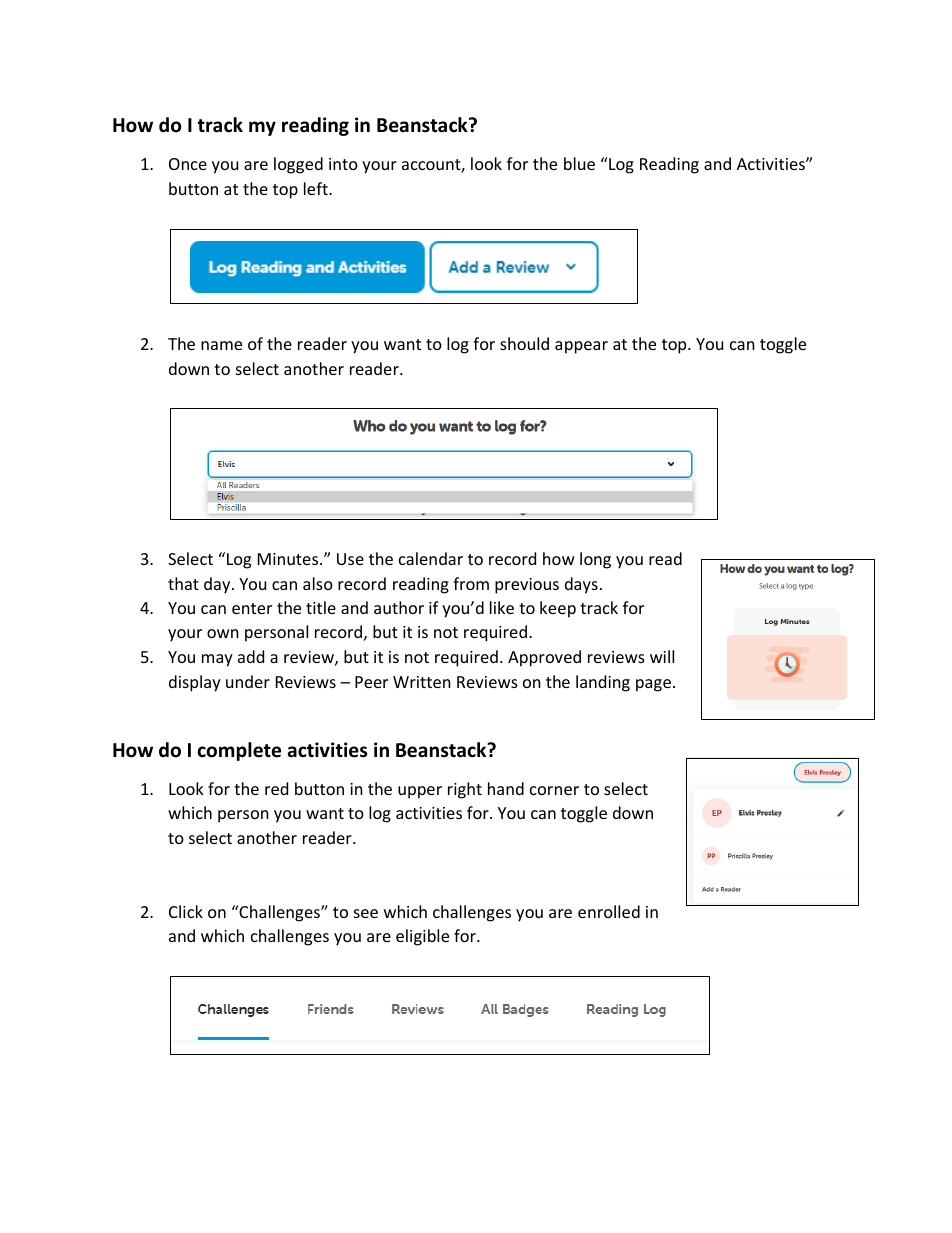 This document has width=952, height=1233. What do you see at coordinates (581, 347) in the document?
I see `appear` at bounding box center [581, 347].
